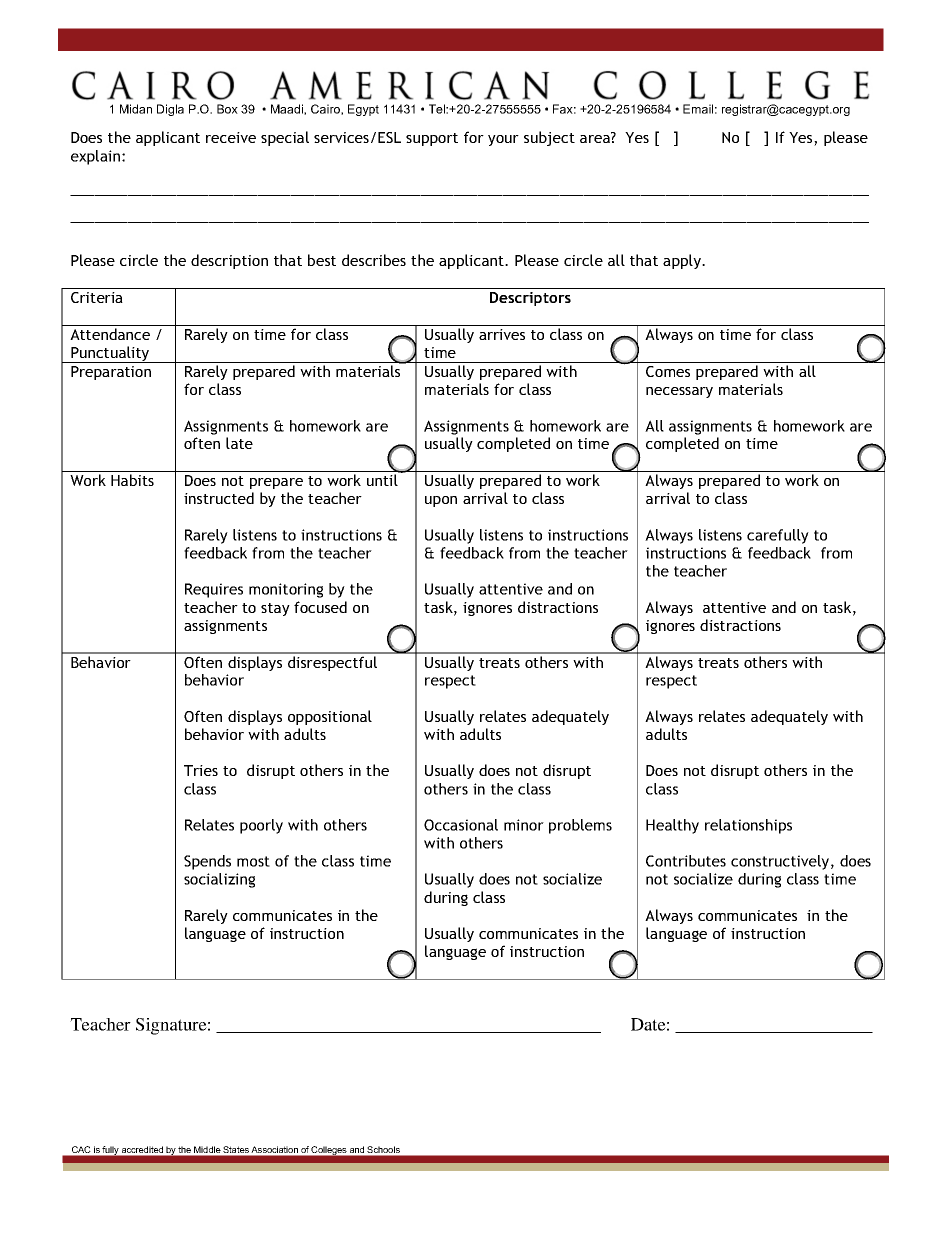  What do you see at coordinates (231, 137) in the page?
I see `receive` at bounding box center [231, 137].
